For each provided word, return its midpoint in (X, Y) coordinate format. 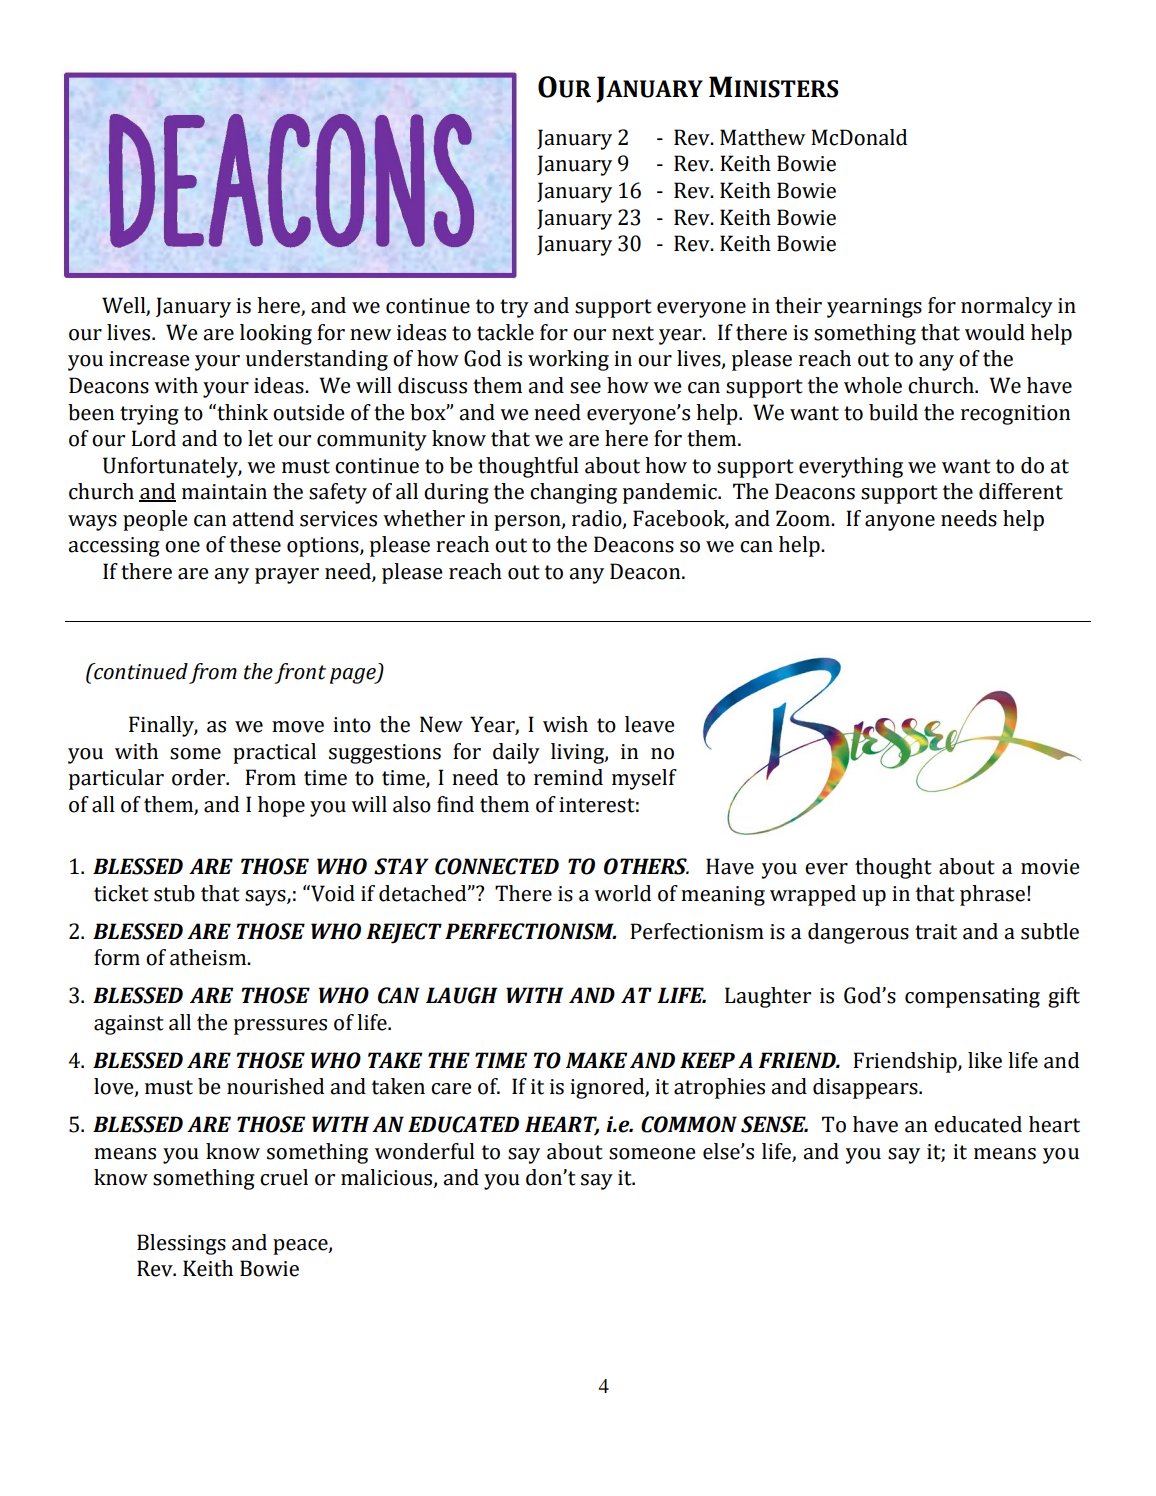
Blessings (181, 1244)
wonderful (425, 1151)
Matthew (762, 137)
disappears (866, 1088)
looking (276, 334)
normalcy (1007, 307)
